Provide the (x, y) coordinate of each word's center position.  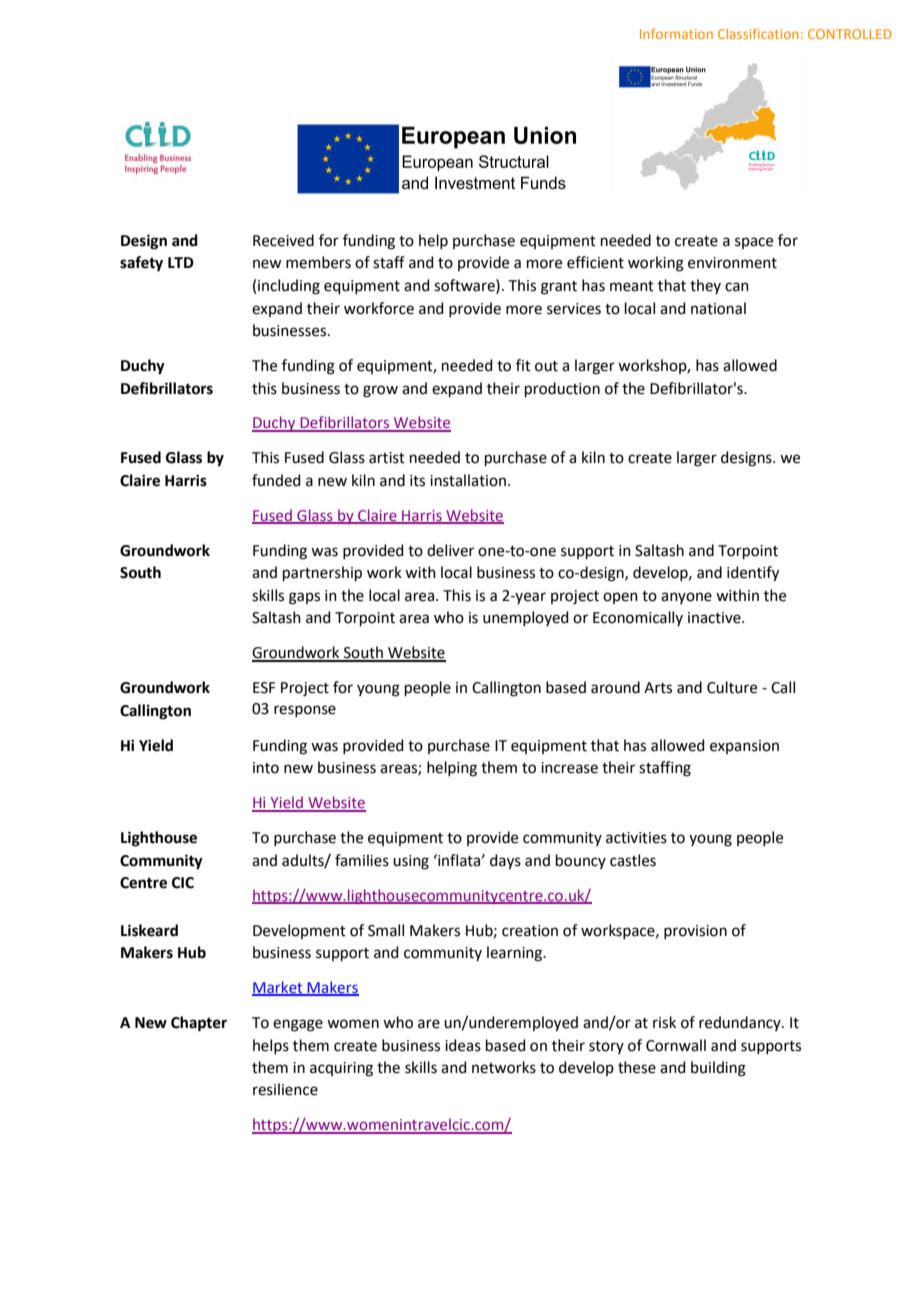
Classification (758, 33)
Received (283, 240)
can (737, 287)
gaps (304, 598)
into (266, 768)
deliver (450, 550)
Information (676, 33)
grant (559, 288)
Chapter (199, 1024)
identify (753, 574)
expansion (744, 747)
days (505, 862)
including (289, 287)
